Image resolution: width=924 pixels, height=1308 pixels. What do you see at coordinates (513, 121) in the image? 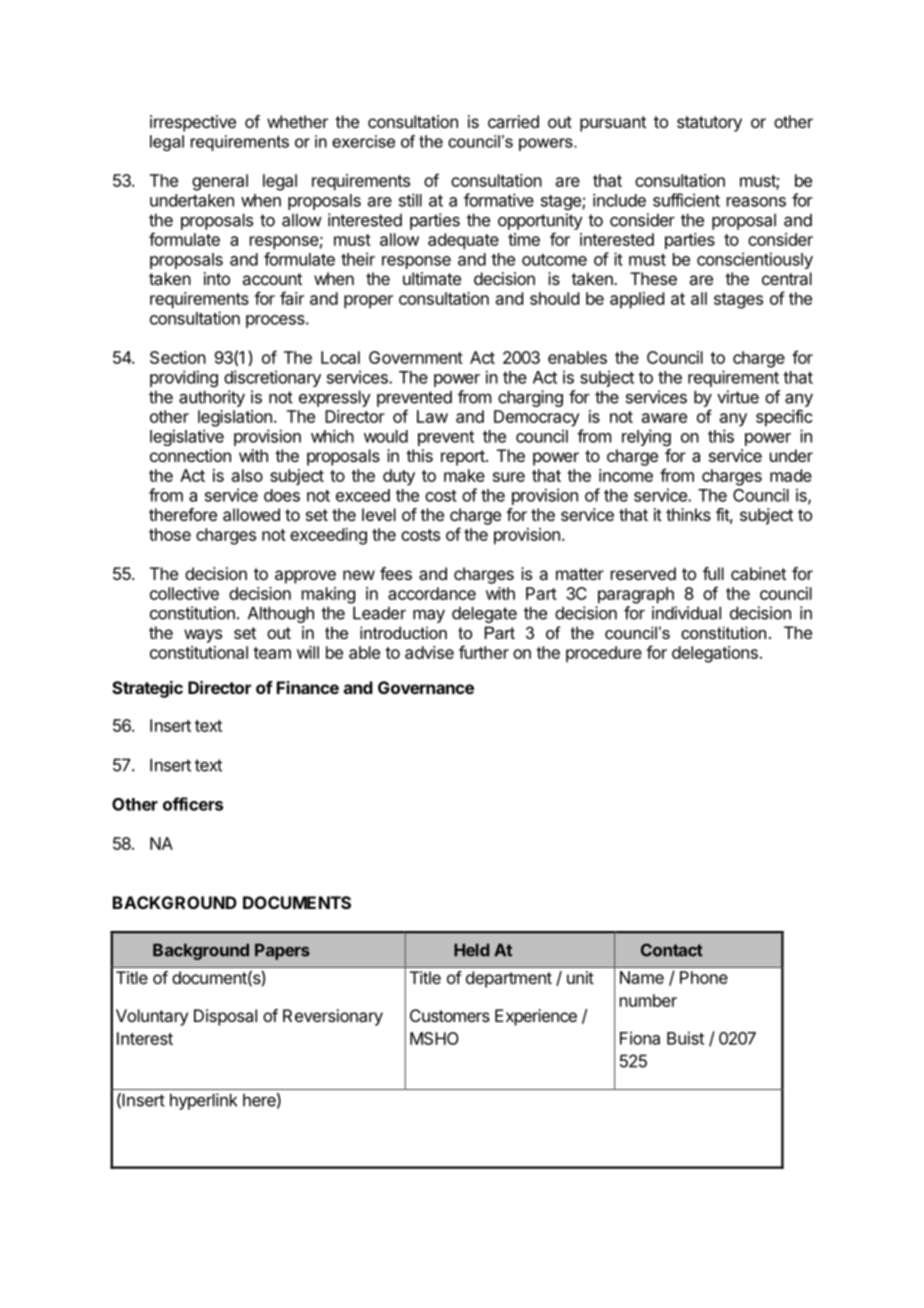
I see `carried` at bounding box center [513, 121].
